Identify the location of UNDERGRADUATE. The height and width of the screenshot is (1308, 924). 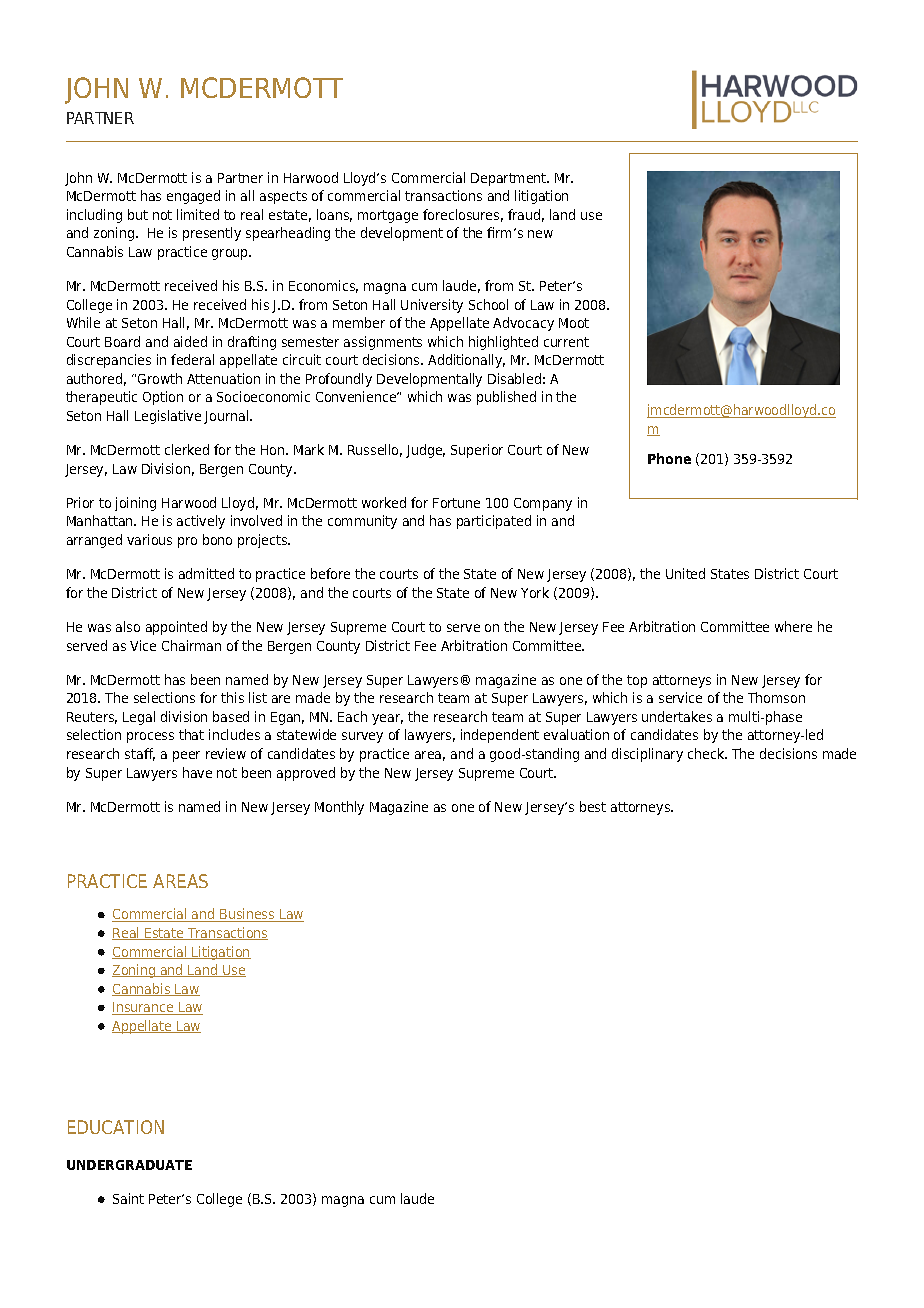
(129, 1165).
